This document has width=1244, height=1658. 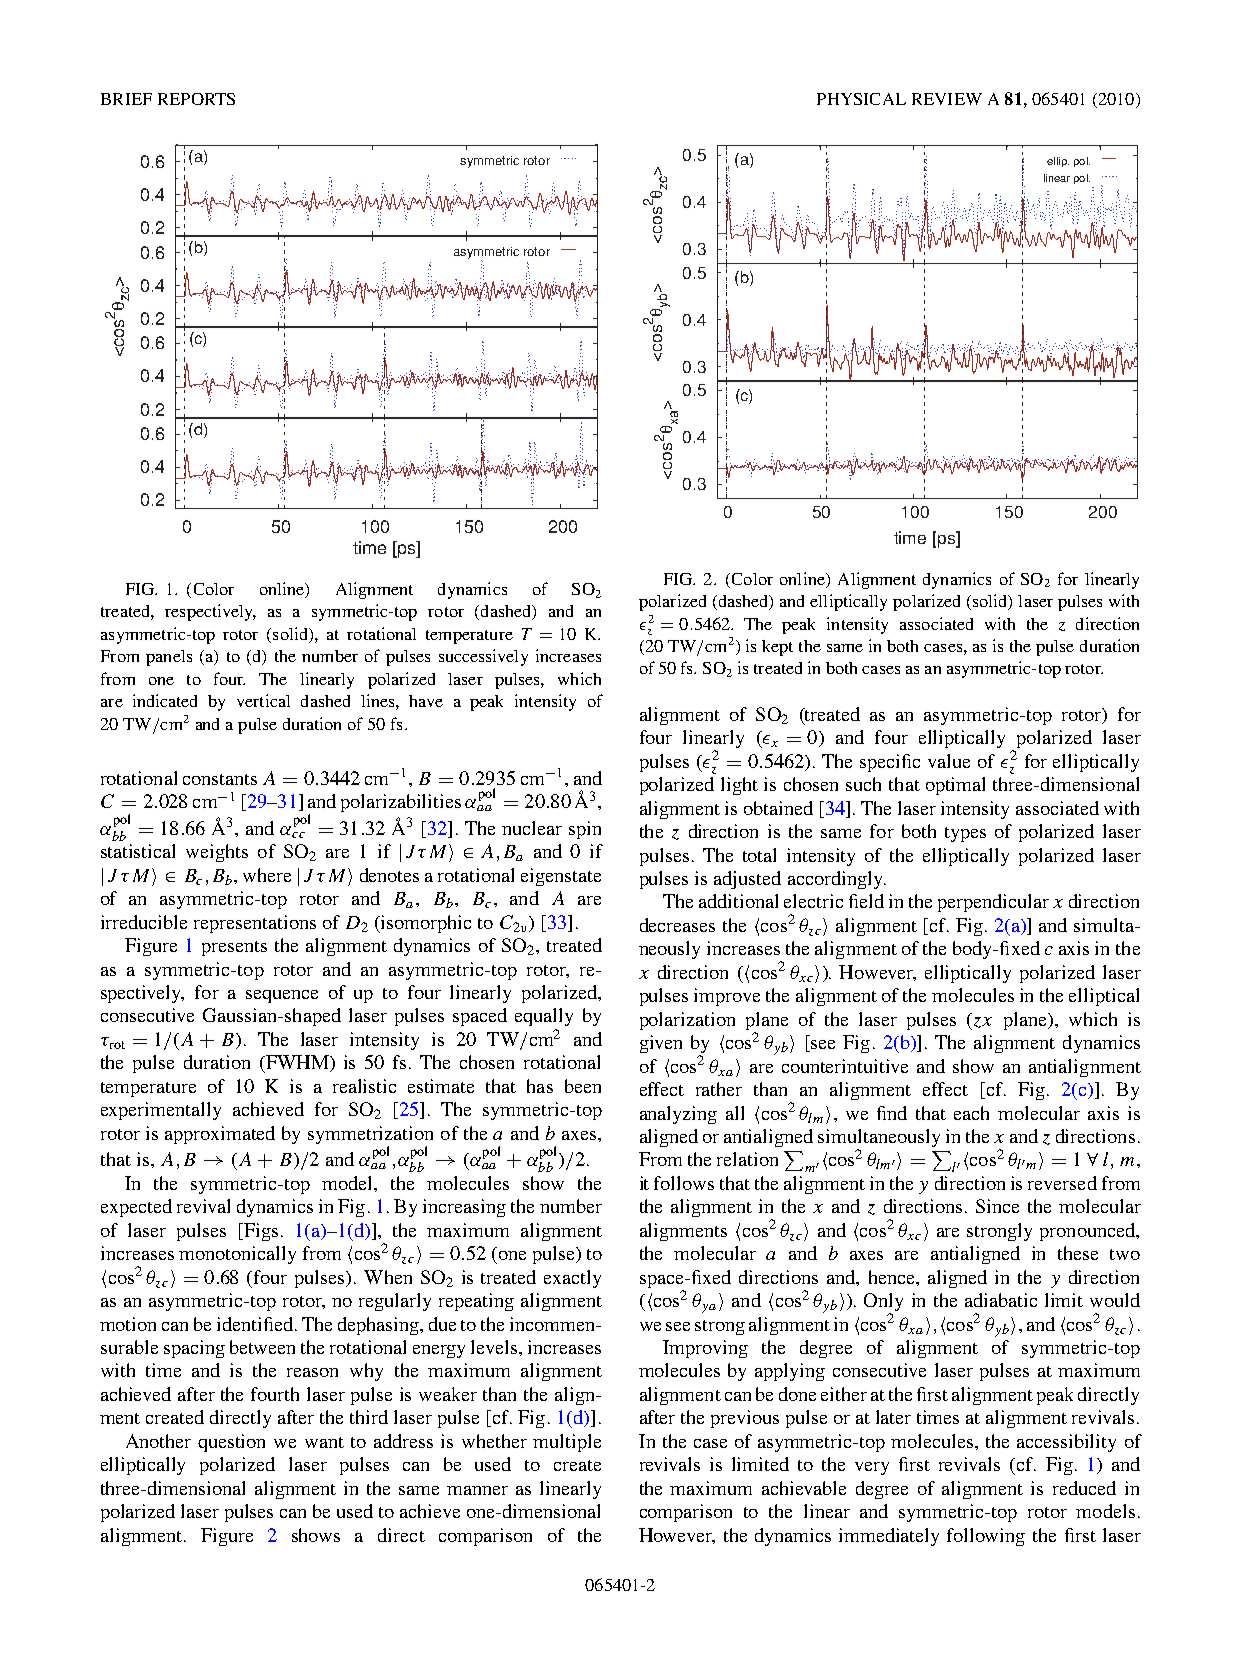 I want to click on question, so click(x=231, y=1443).
